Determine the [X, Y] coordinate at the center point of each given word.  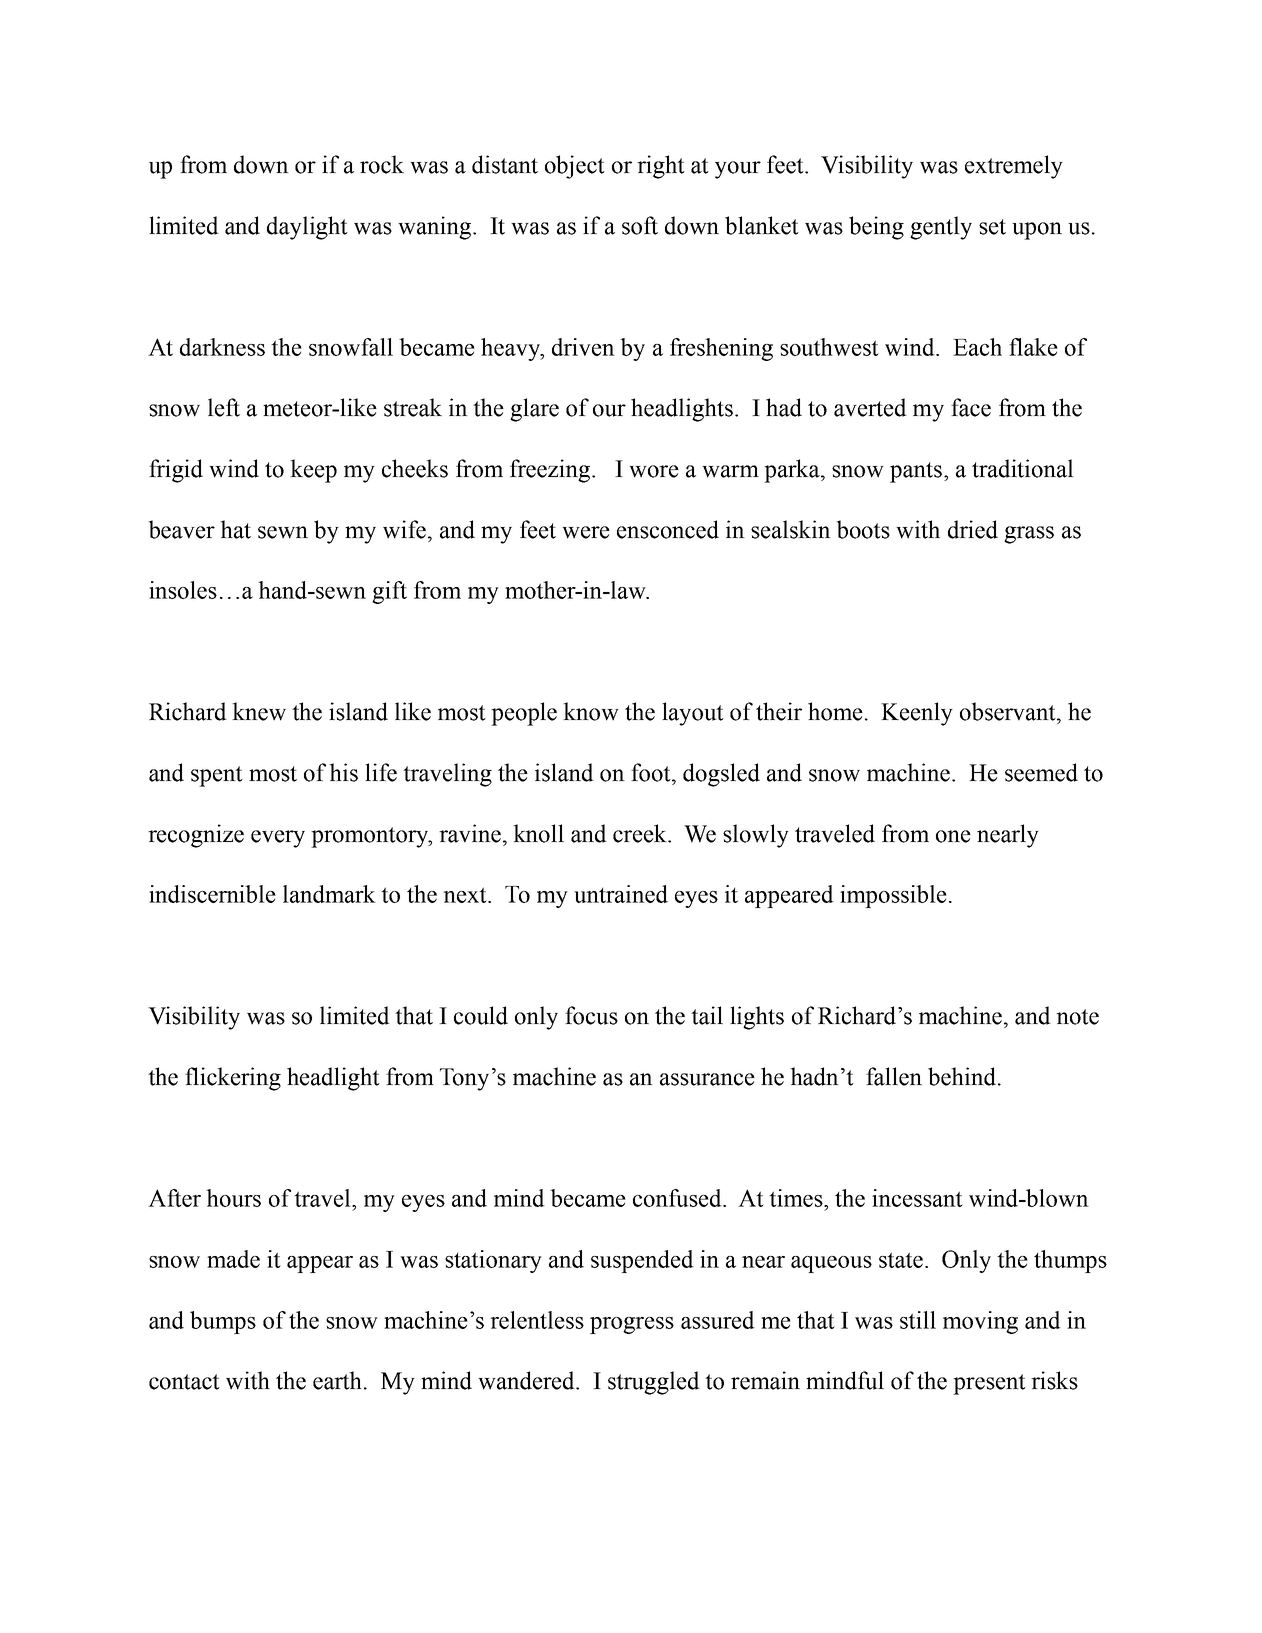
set [992, 227]
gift [389, 592]
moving [980, 1322]
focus [591, 1015]
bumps [223, 1322]
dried [973, 529]
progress [632, 1325]
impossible [893, 896]
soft [640, 225]
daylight [307, 228]
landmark [329, 894]
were [586, 532]
